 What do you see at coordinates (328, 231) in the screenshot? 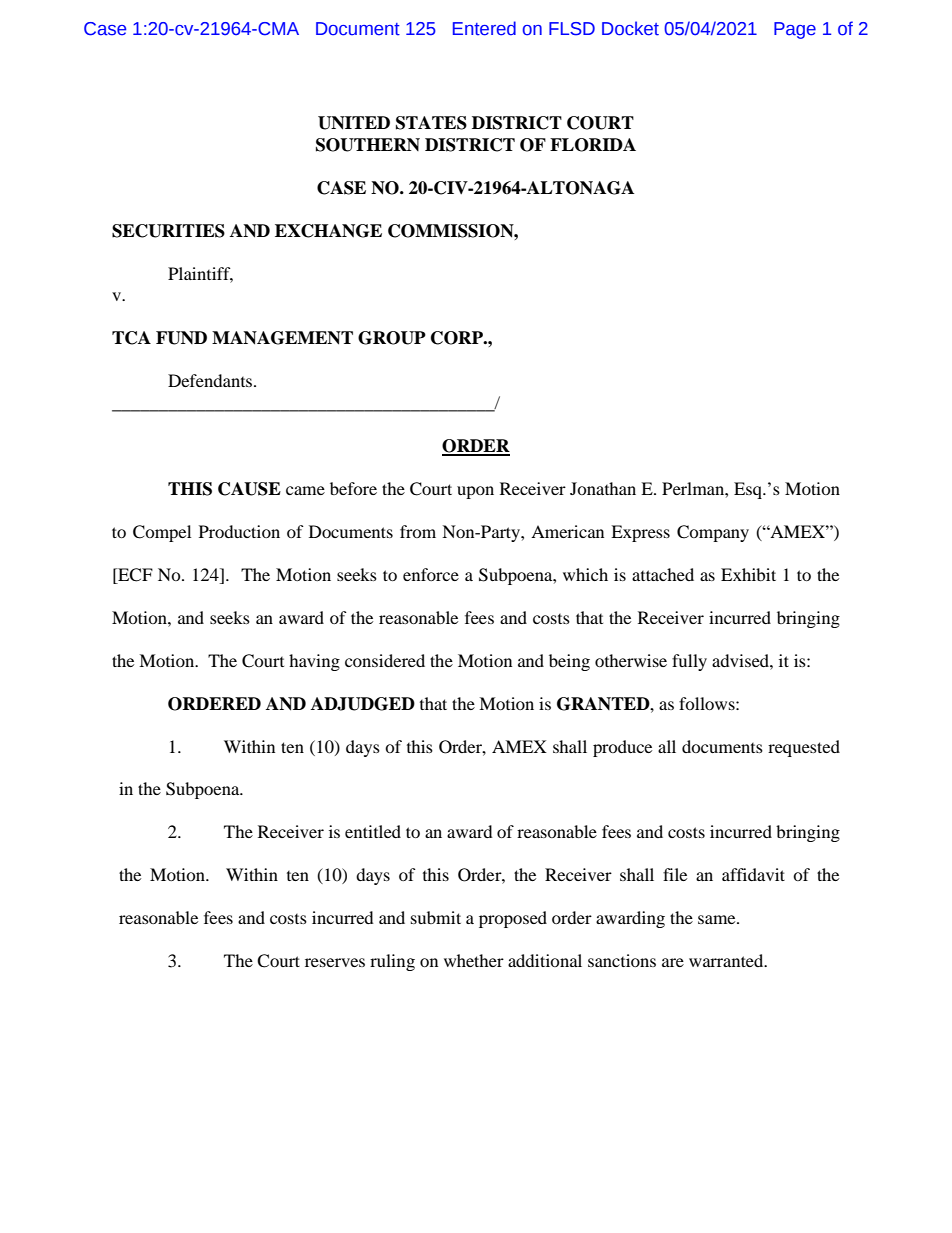
I see `EXCHANGE` at bounding box center [328, 231].
